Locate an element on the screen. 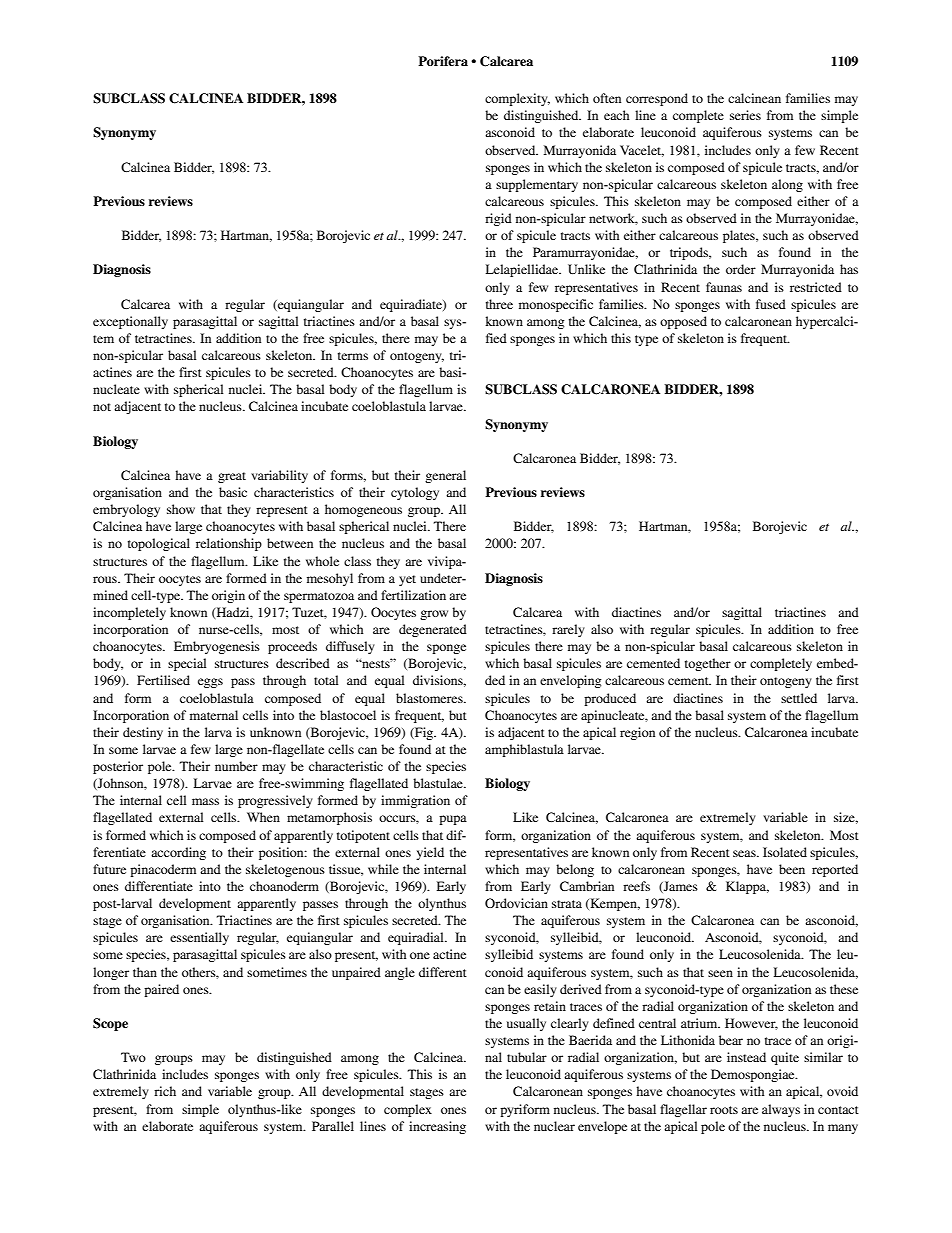 Image resolution: width=952 pixels, height=1233 pixels. Embryogenesis is located at coordinates (217, 647).
